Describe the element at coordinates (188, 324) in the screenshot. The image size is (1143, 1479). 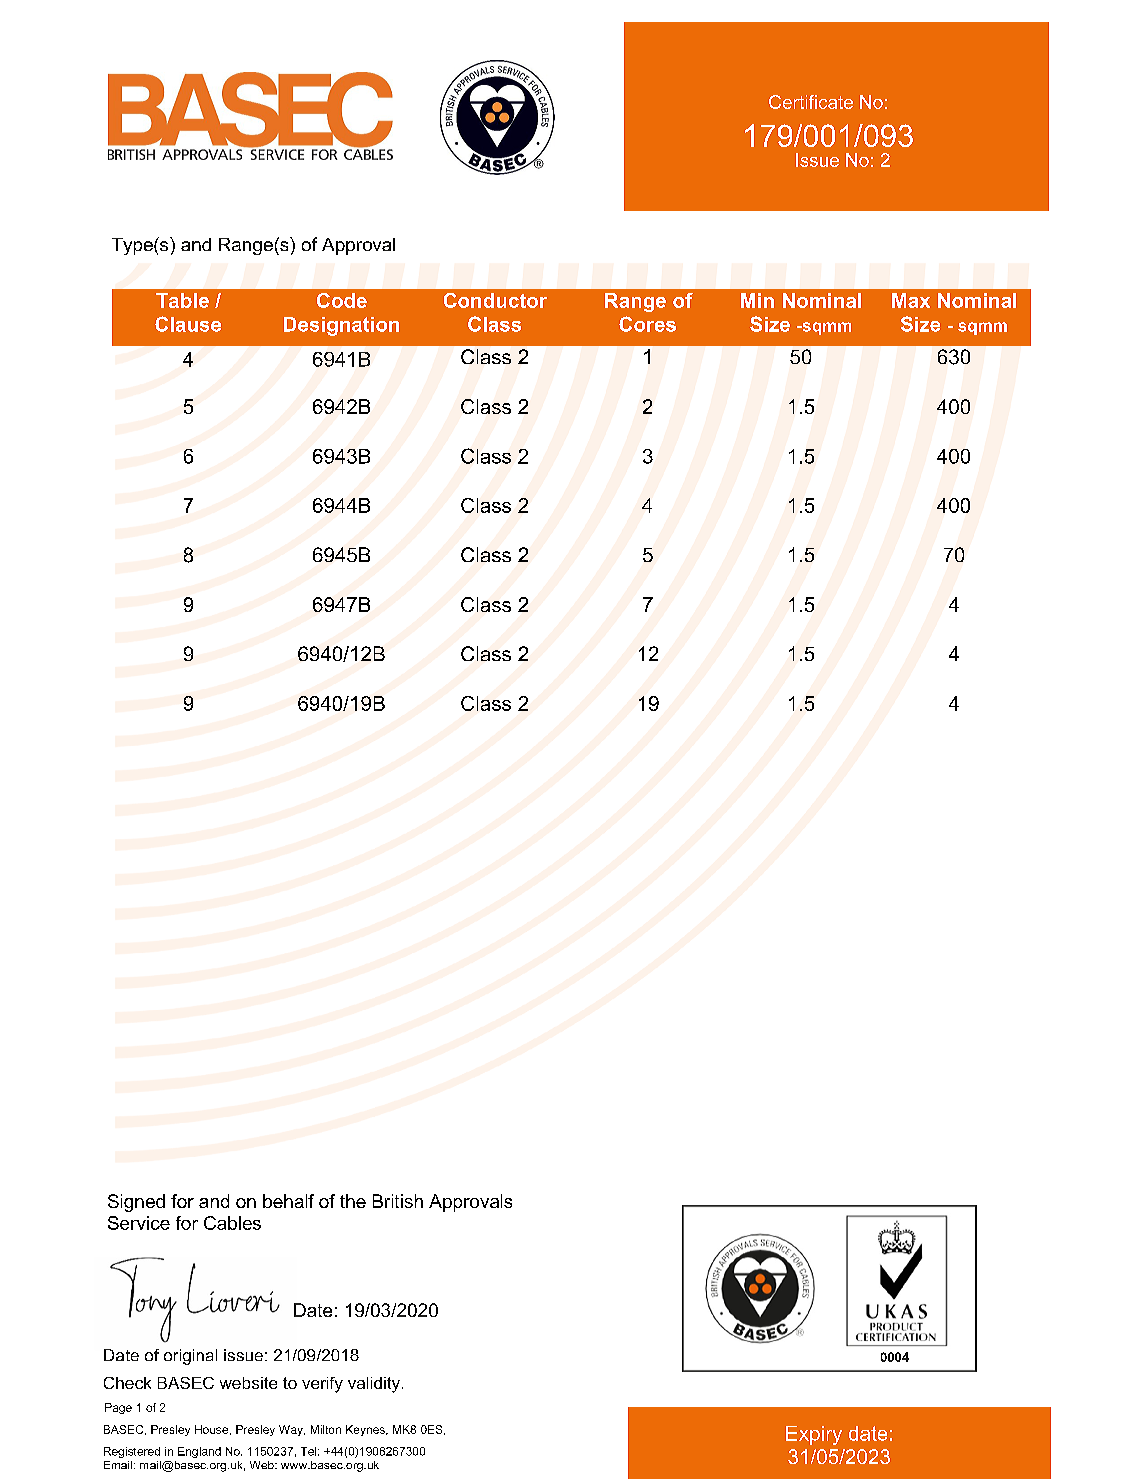
I see `Clause` at that location.
